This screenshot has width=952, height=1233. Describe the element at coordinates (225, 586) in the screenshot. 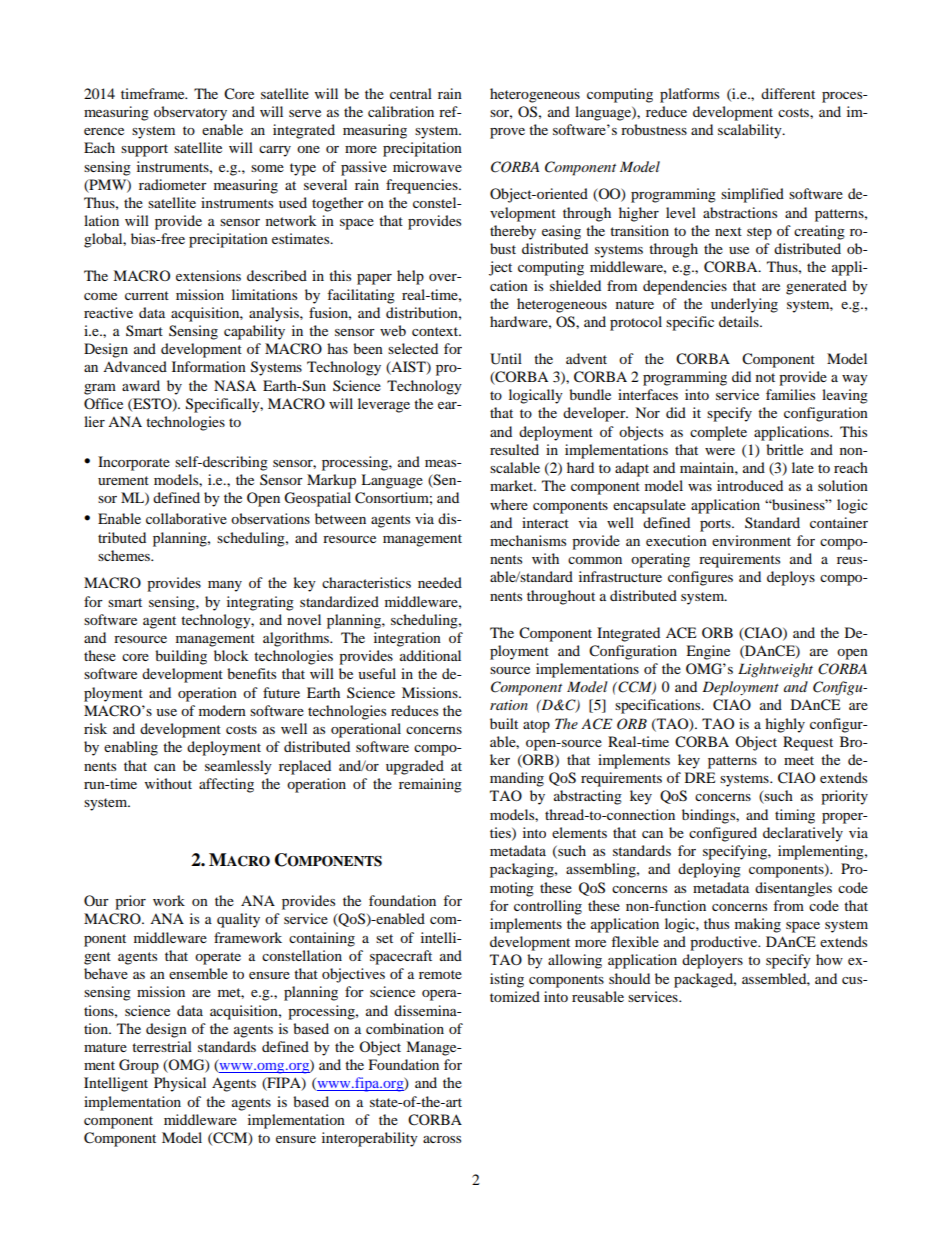

I see `many` at that location.
